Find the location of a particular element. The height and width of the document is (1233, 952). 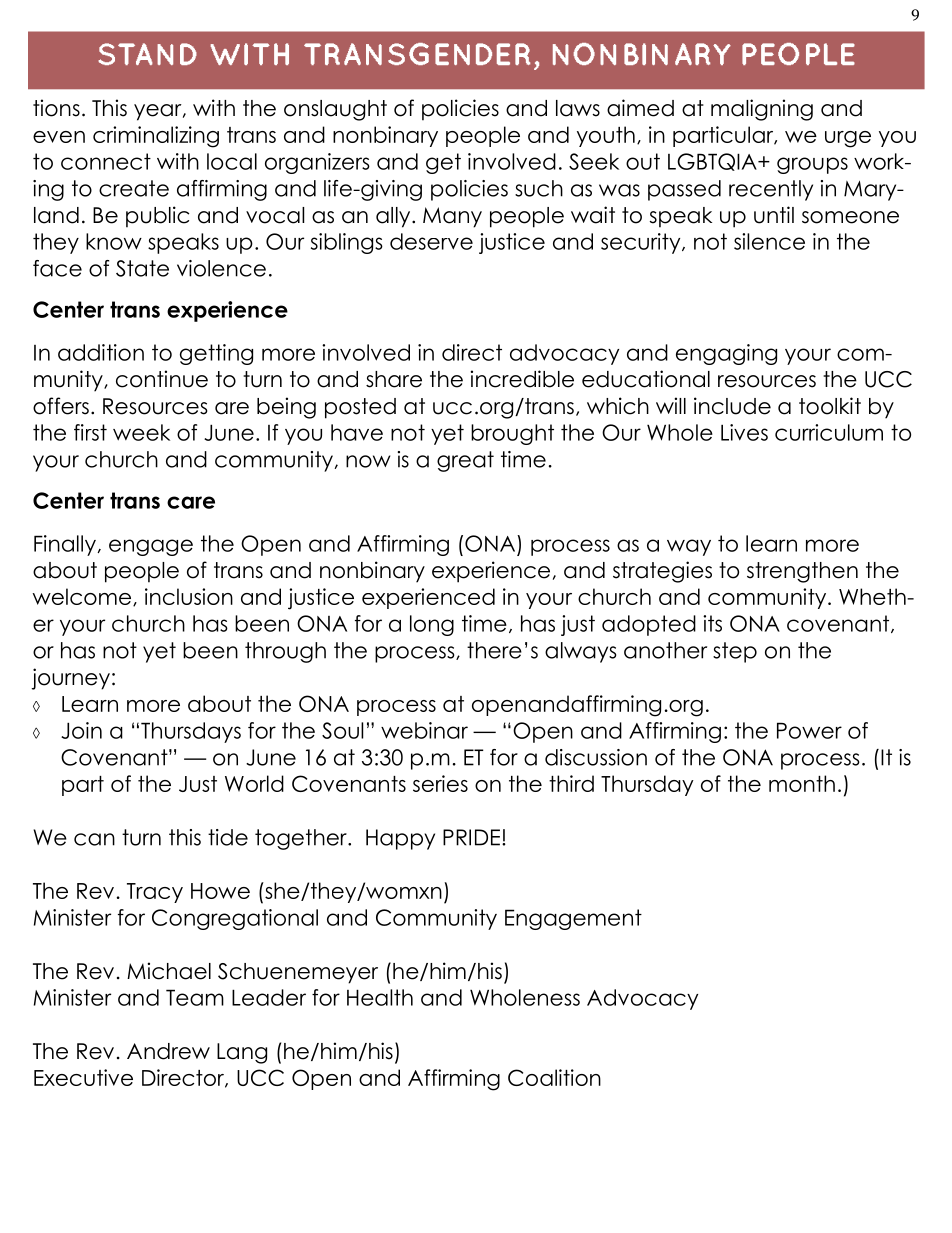

maligning is located at coordinates (762, 110).
